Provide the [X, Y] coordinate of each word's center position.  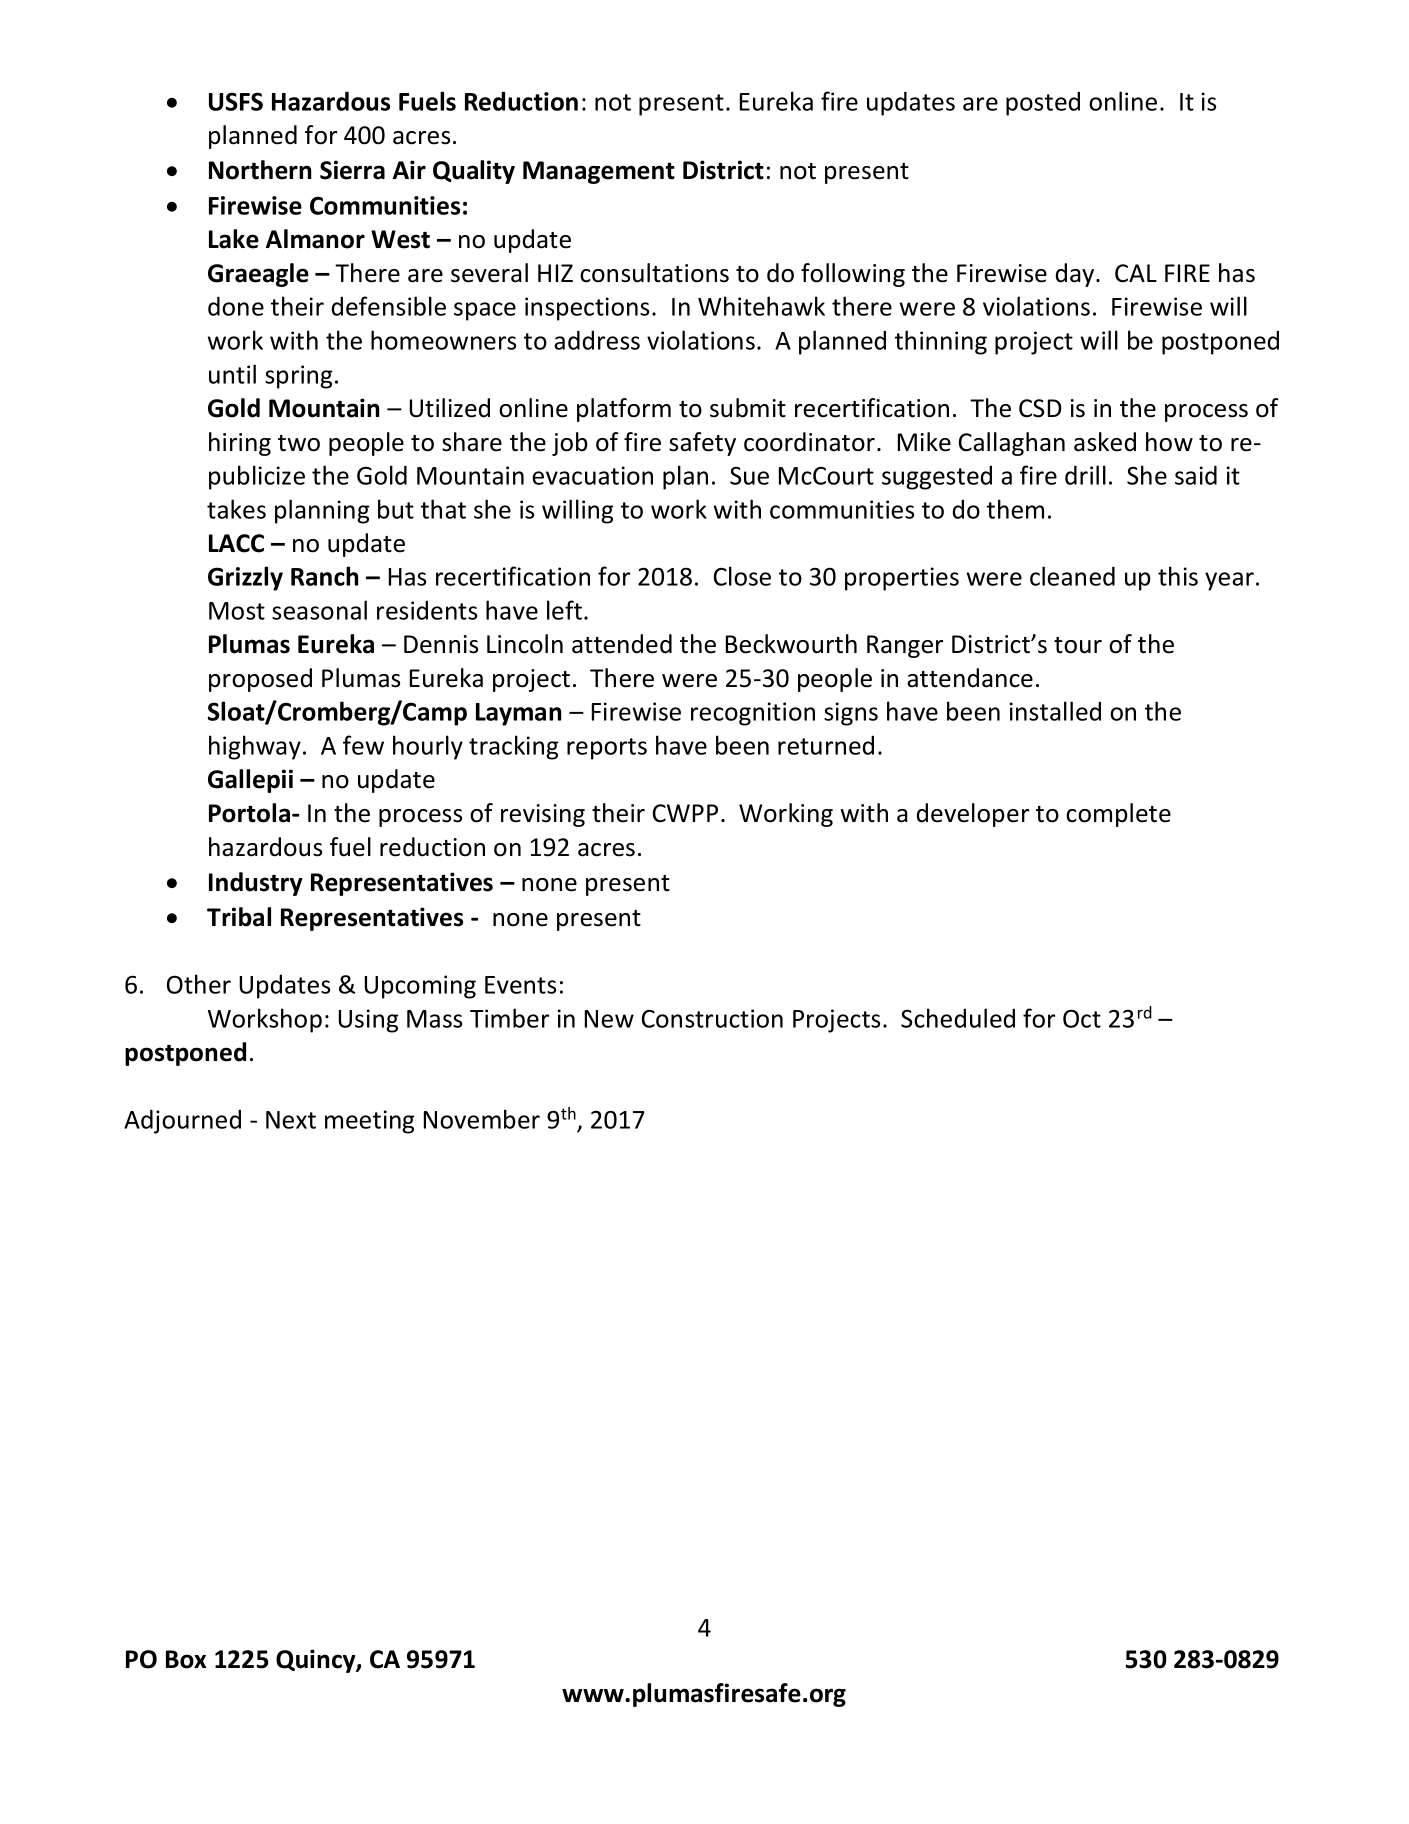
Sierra [352, 170]
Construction [712, 1018]
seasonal [319, 610]
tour [1078, 645]
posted [1043, 103]
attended [622, 644]
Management [599, 172]
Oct [1082, 1018]
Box [186, 1659]
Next [291, 1120]
